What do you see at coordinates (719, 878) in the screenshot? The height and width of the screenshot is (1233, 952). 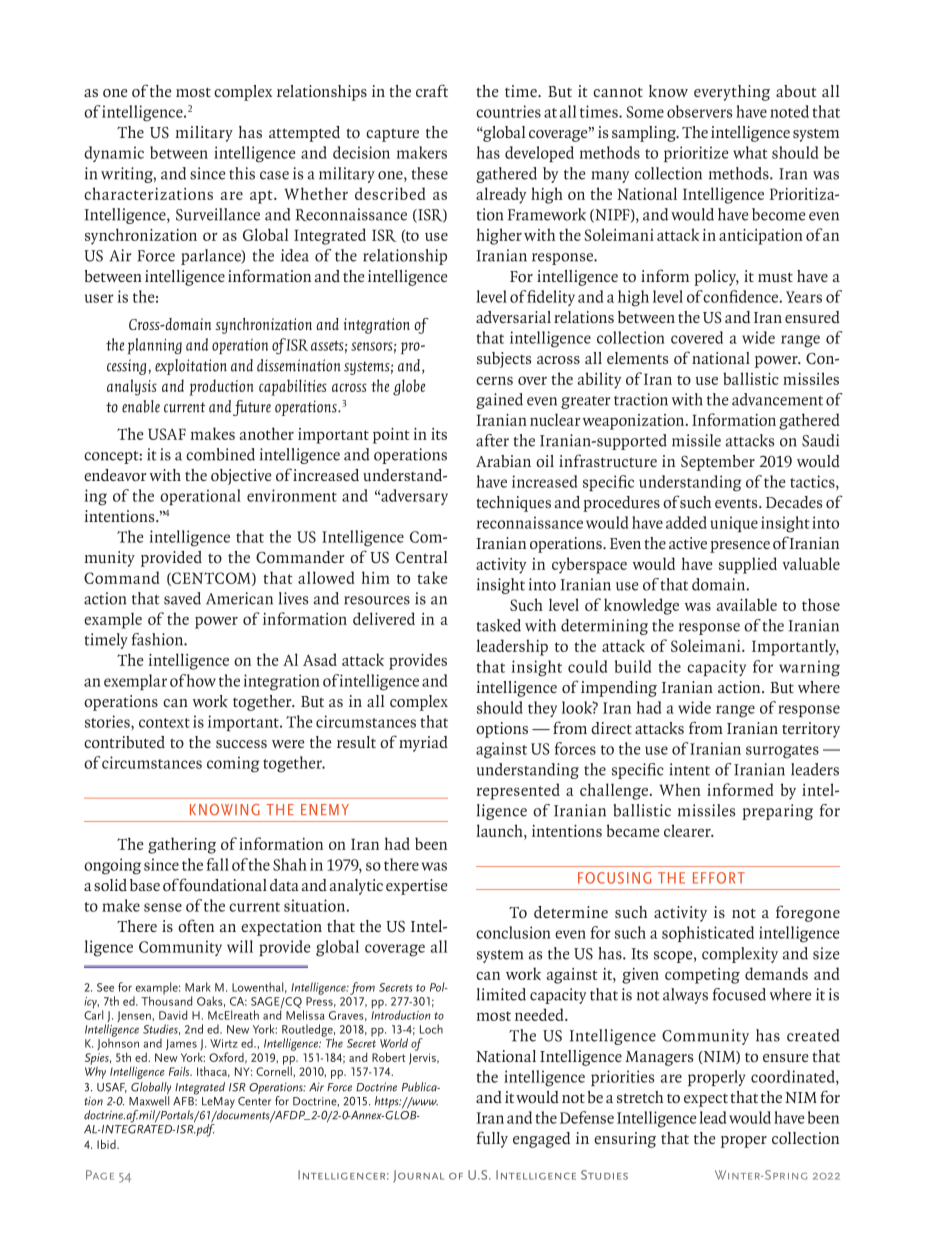 I see `EFFORT` at bounding box center [719, 878].
